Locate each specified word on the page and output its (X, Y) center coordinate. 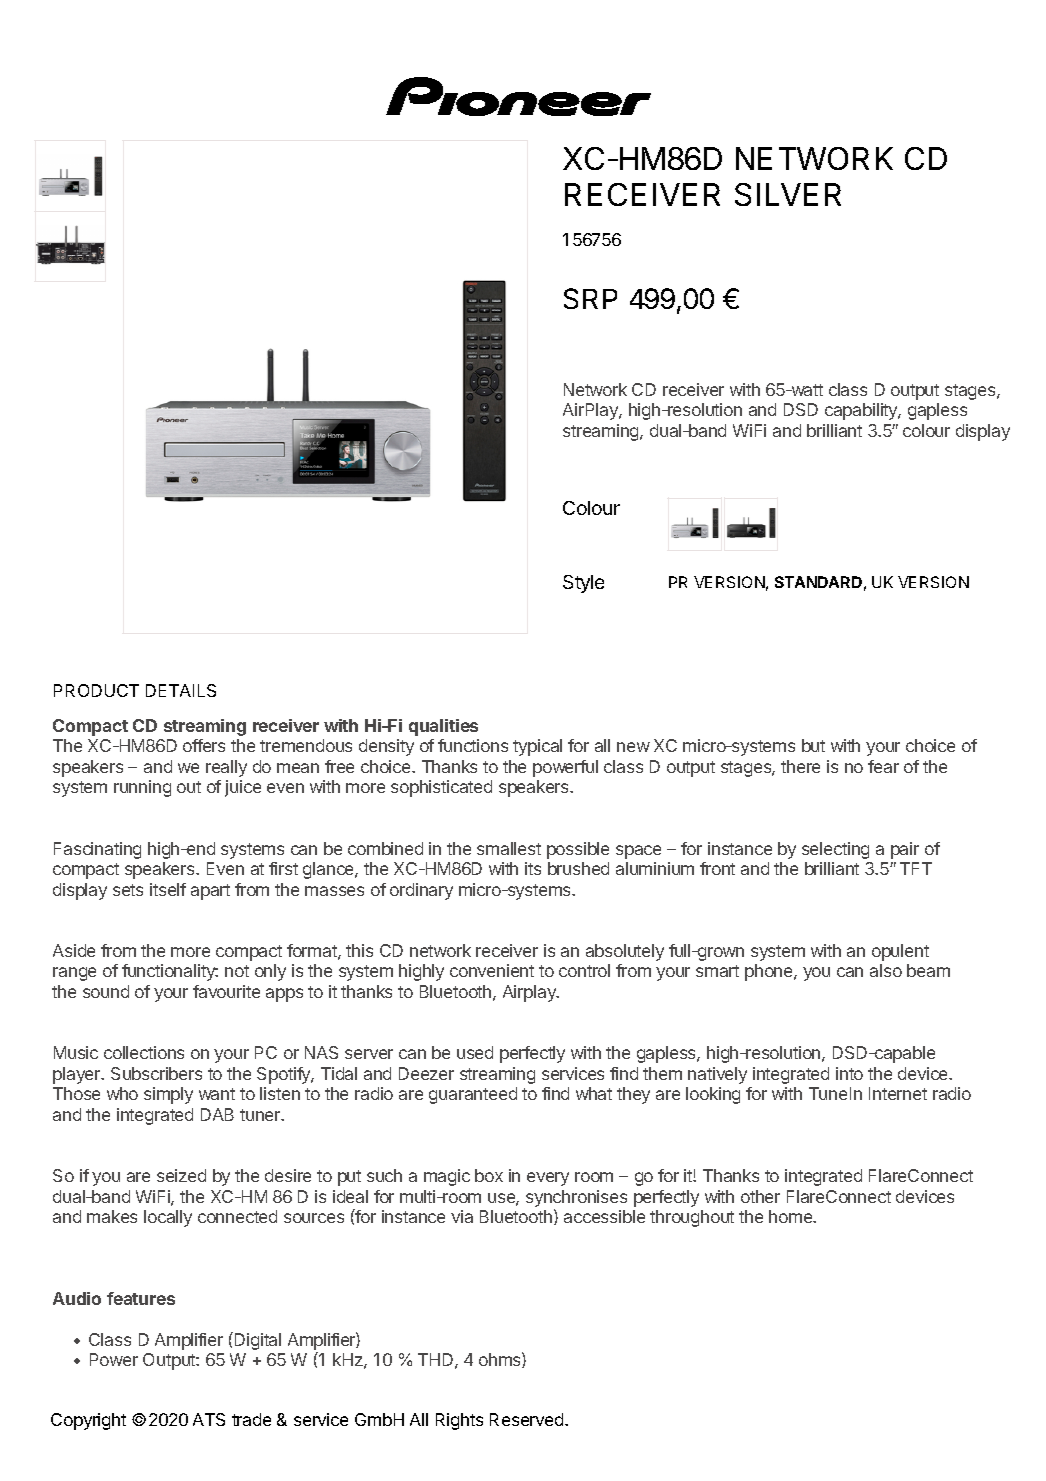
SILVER (788, 194)
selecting (835, 850)
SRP (590, 298)
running (142, 788)
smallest (509, 848)
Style (583, 584)
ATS (209, 1419)
